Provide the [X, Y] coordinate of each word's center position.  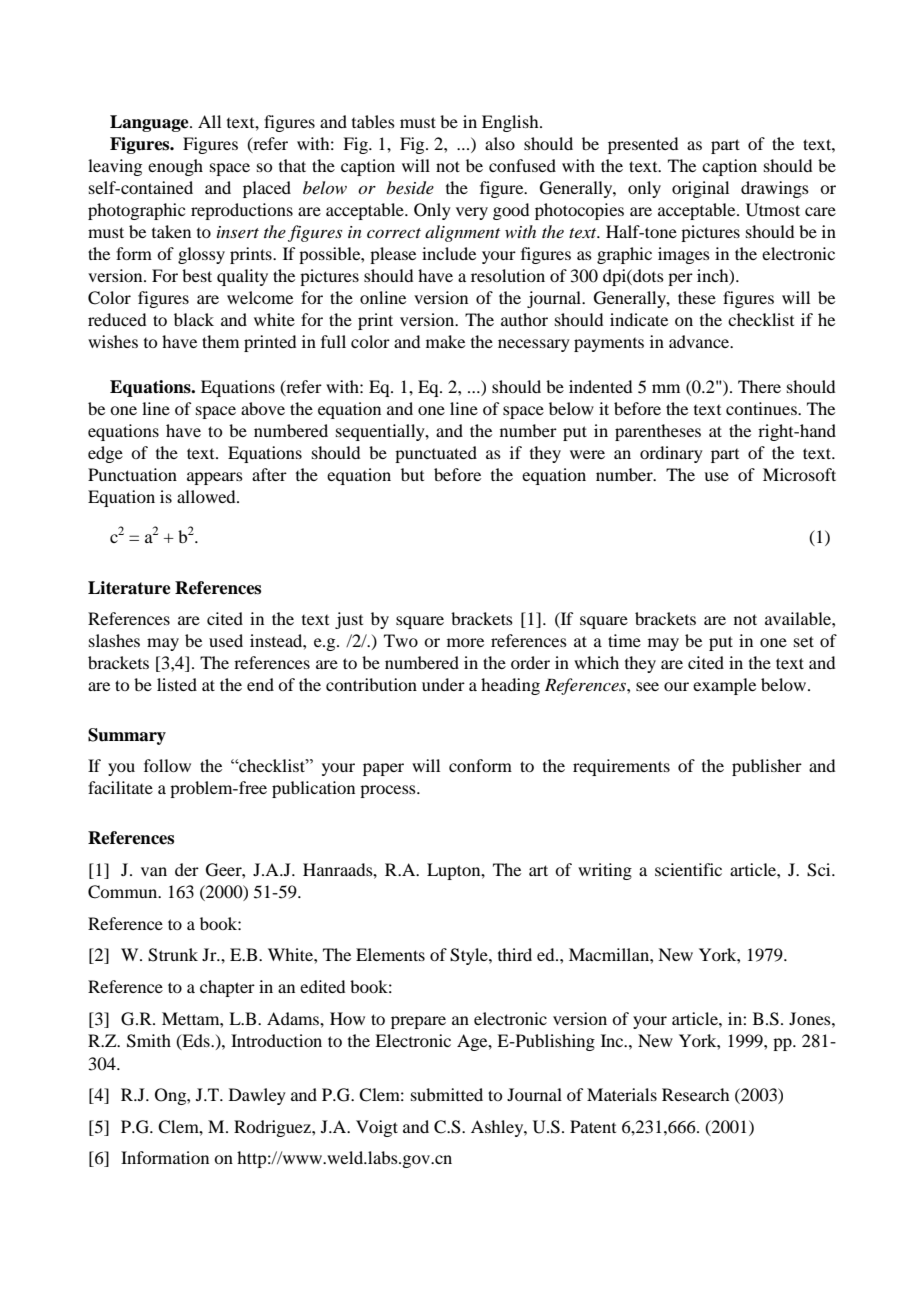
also [500, 143]
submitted [447, 1094]
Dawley [257, 1096]
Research [695, 1094]
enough [175, 167]
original [700, 189]
